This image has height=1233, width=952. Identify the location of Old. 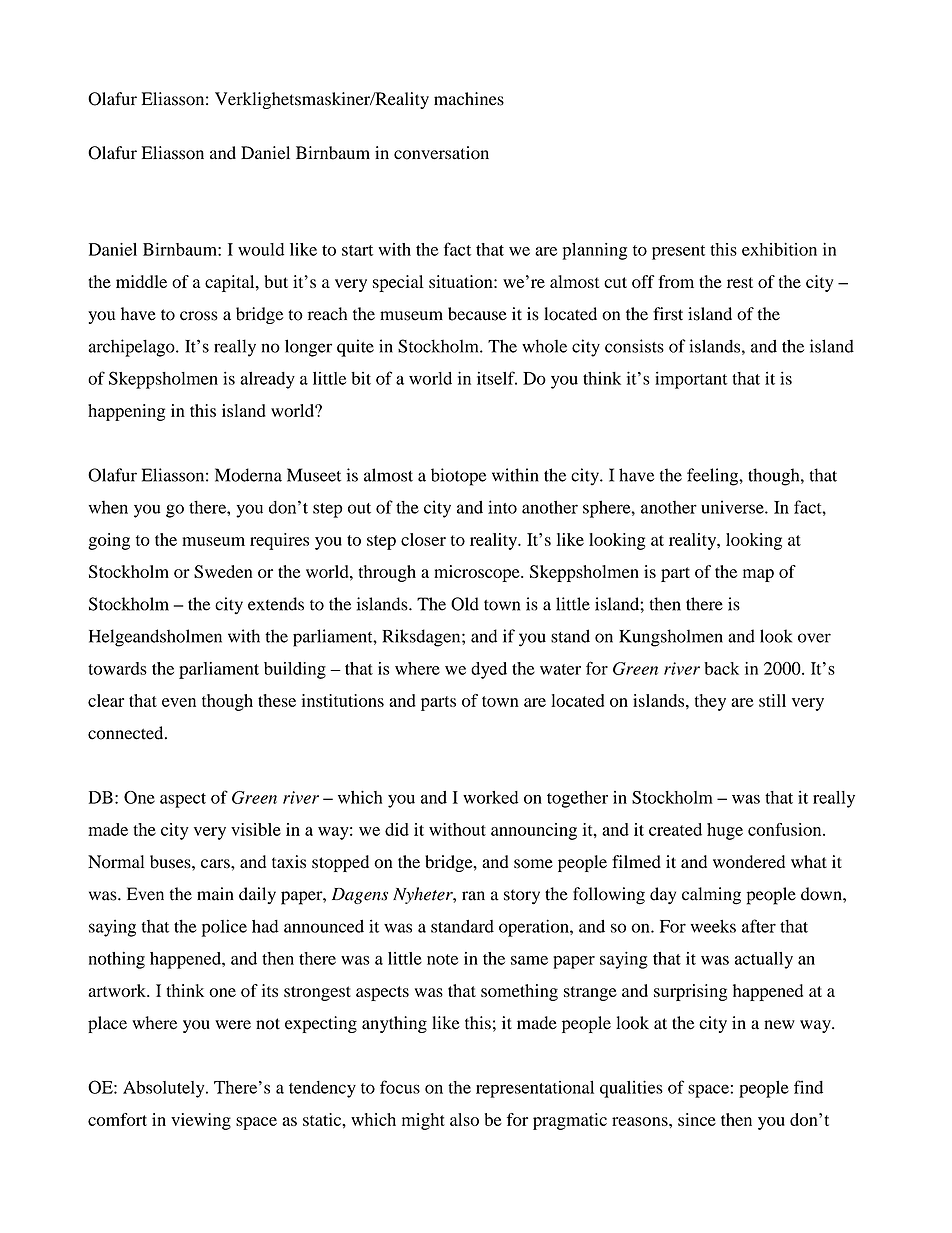
(465, 604).
